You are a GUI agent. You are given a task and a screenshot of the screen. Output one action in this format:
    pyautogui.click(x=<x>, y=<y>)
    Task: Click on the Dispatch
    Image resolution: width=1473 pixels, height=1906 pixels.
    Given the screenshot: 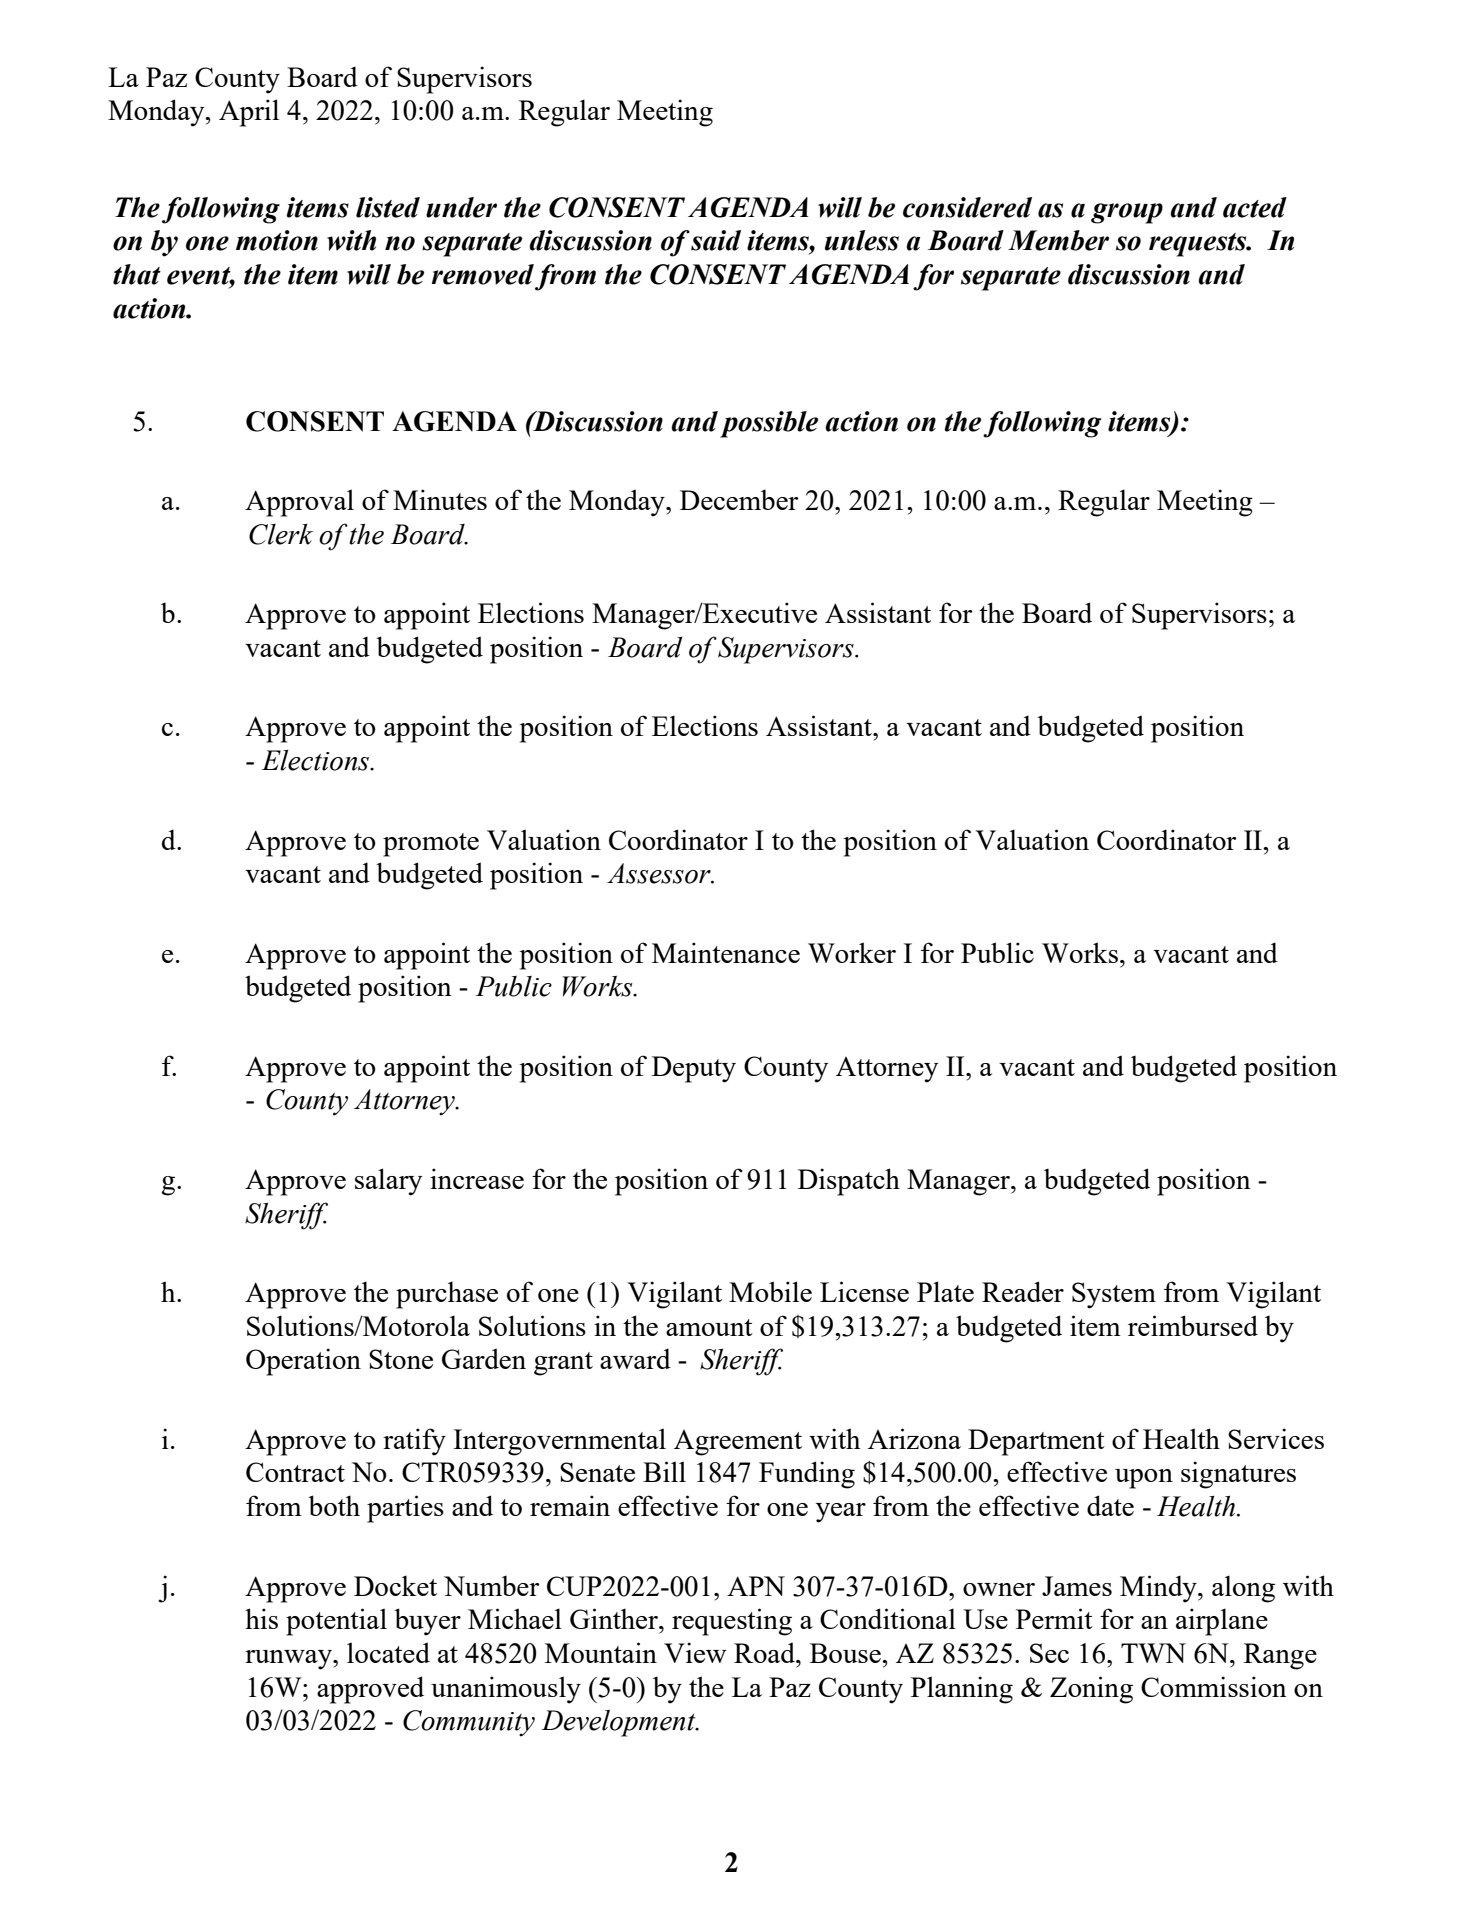 What is the action you would take?
    pyautogui.click(x=849, y=1182)
